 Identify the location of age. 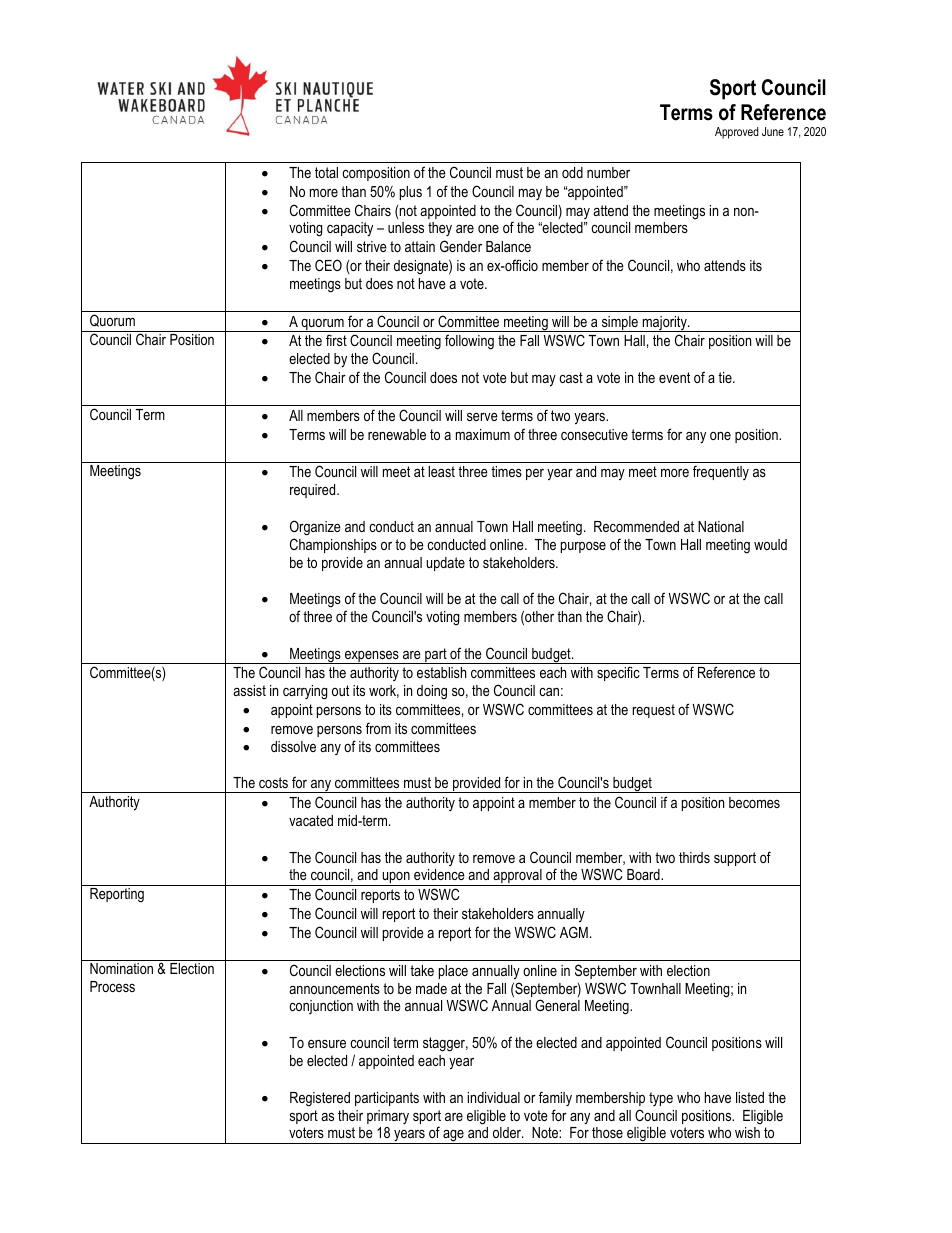
(453, 1137).
